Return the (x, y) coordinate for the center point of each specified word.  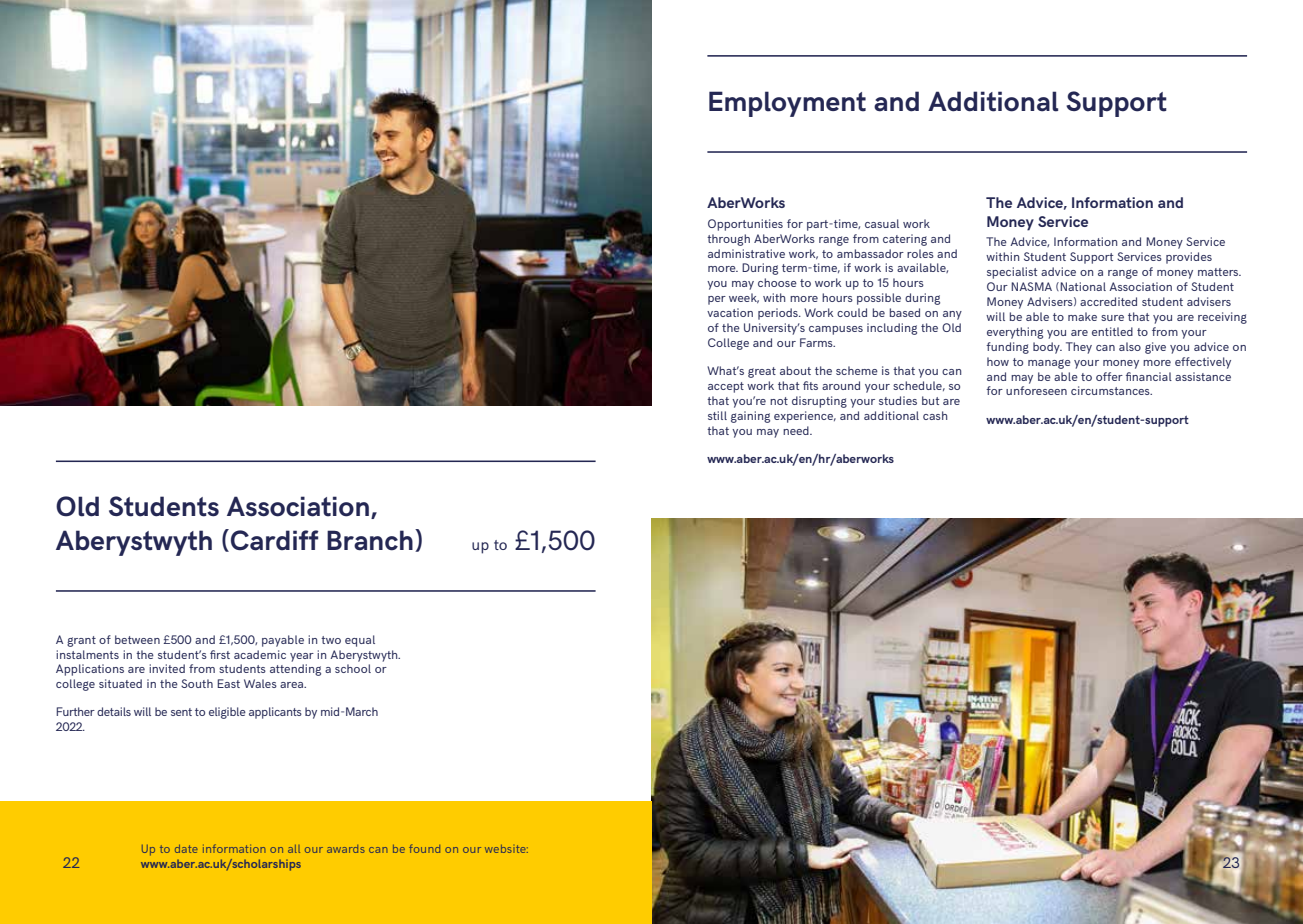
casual (882, 223)
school (353, 668)
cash (935, 415)
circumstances (1111, 390)
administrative (746, 253)
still (717, 415)
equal (360, 641)
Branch (370, 540)
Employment (787, 104)
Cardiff (275, 540)
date (186, 849)
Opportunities (745, 225)
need (797, 430)
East (228, 683)
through (728, 240)
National (1082, 286)
